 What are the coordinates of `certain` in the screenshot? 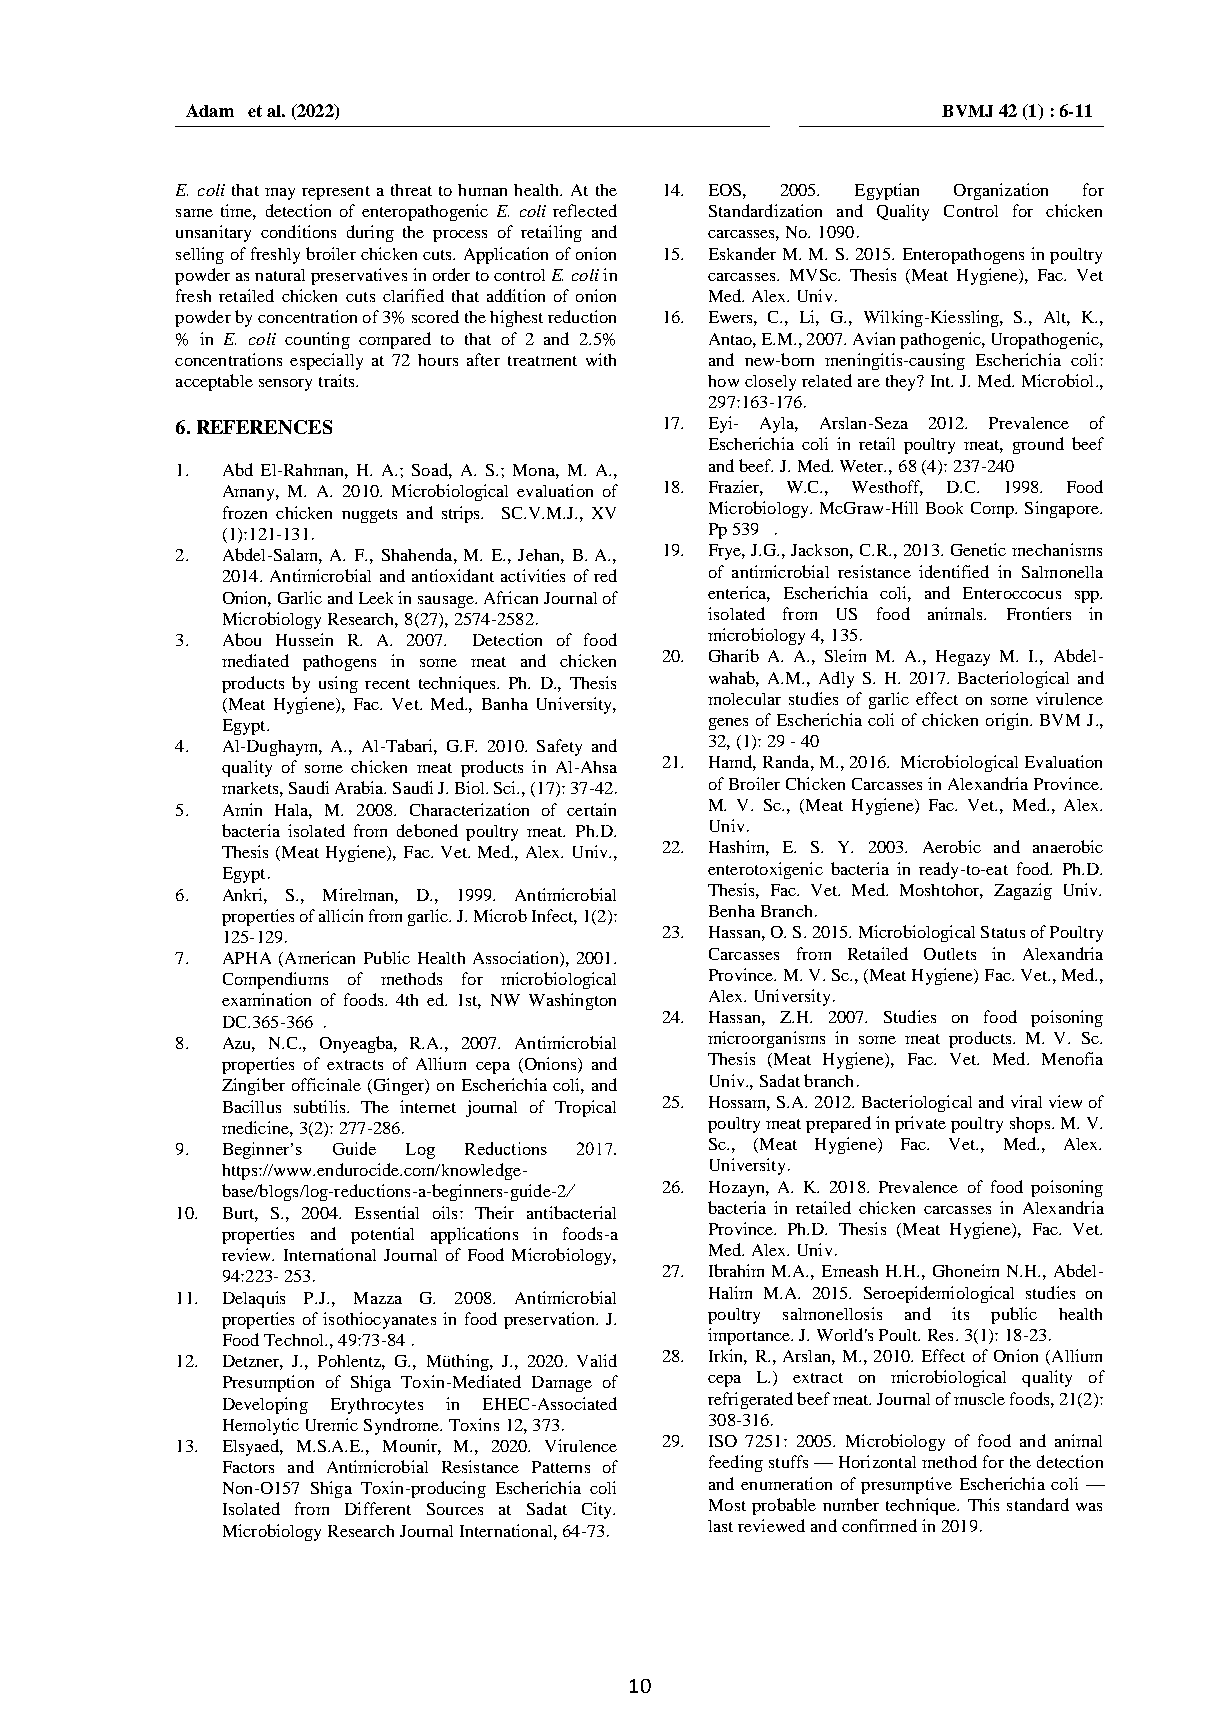 It's located at (591, 809).
